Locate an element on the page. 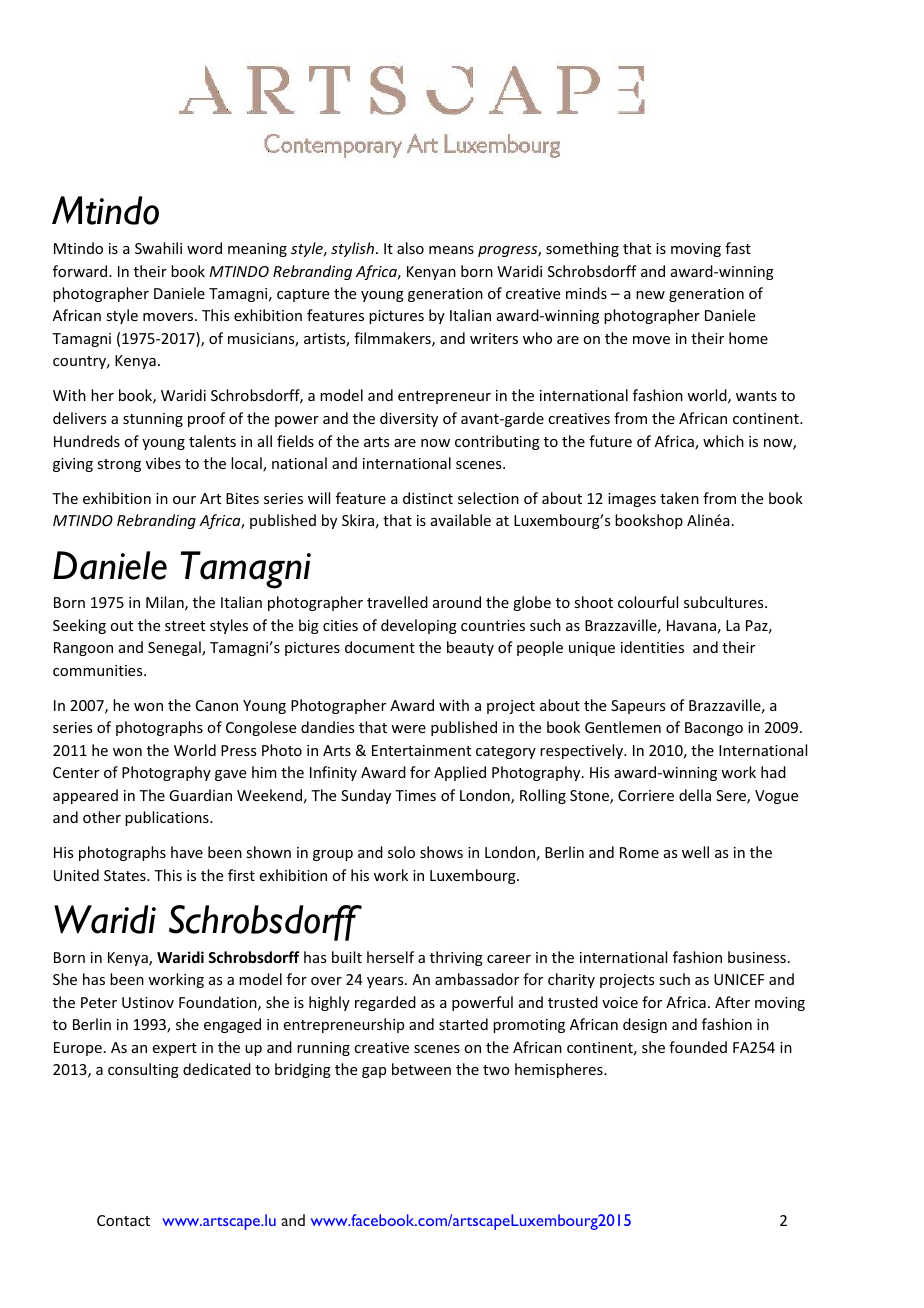 The height and width of the image is (1308, 924). Canon is located at coordinates (217, 705).
